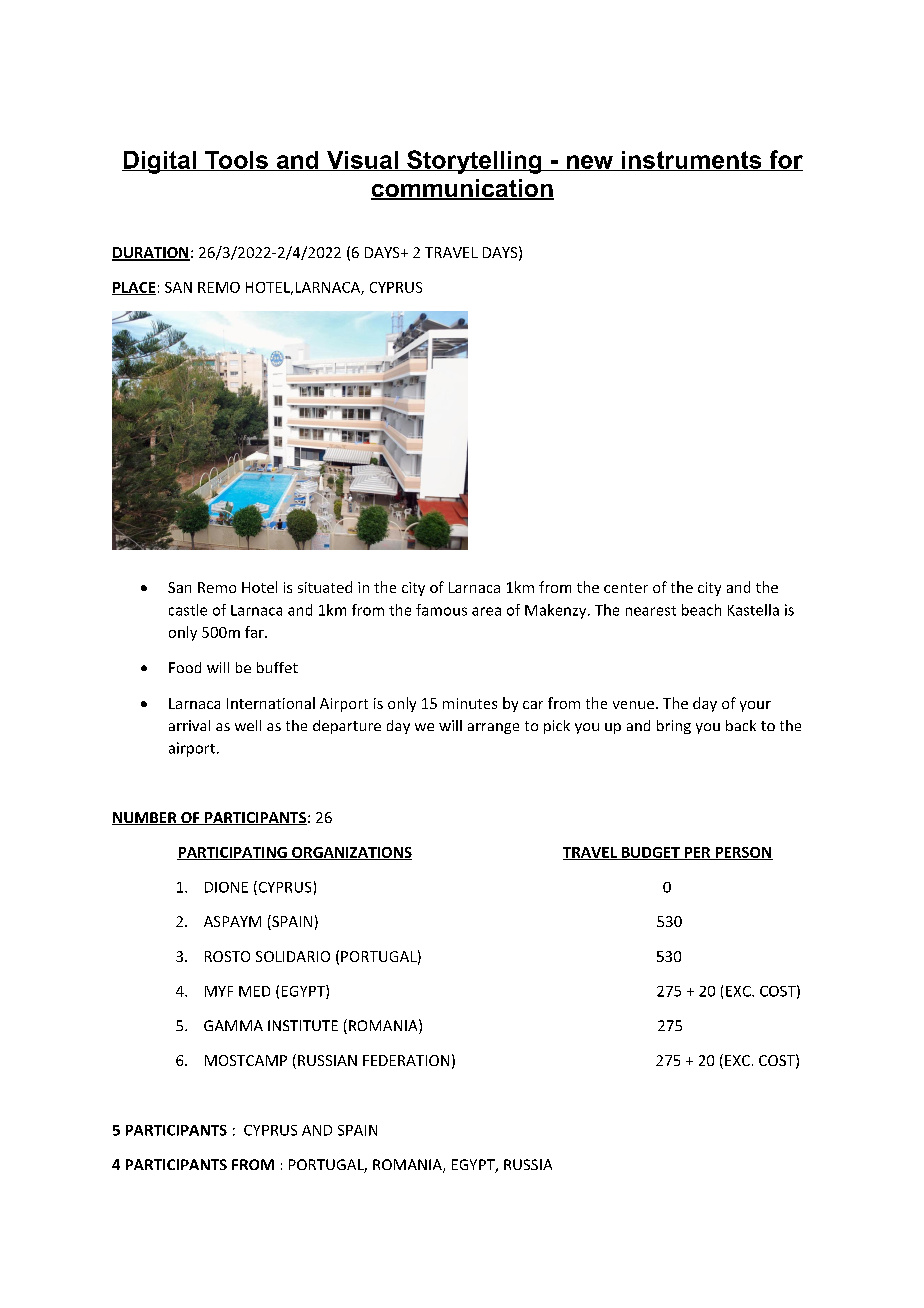 The width and height of the screenshot is (924, 1308). I want to click on FEDERATION, so click(406, 1060).
